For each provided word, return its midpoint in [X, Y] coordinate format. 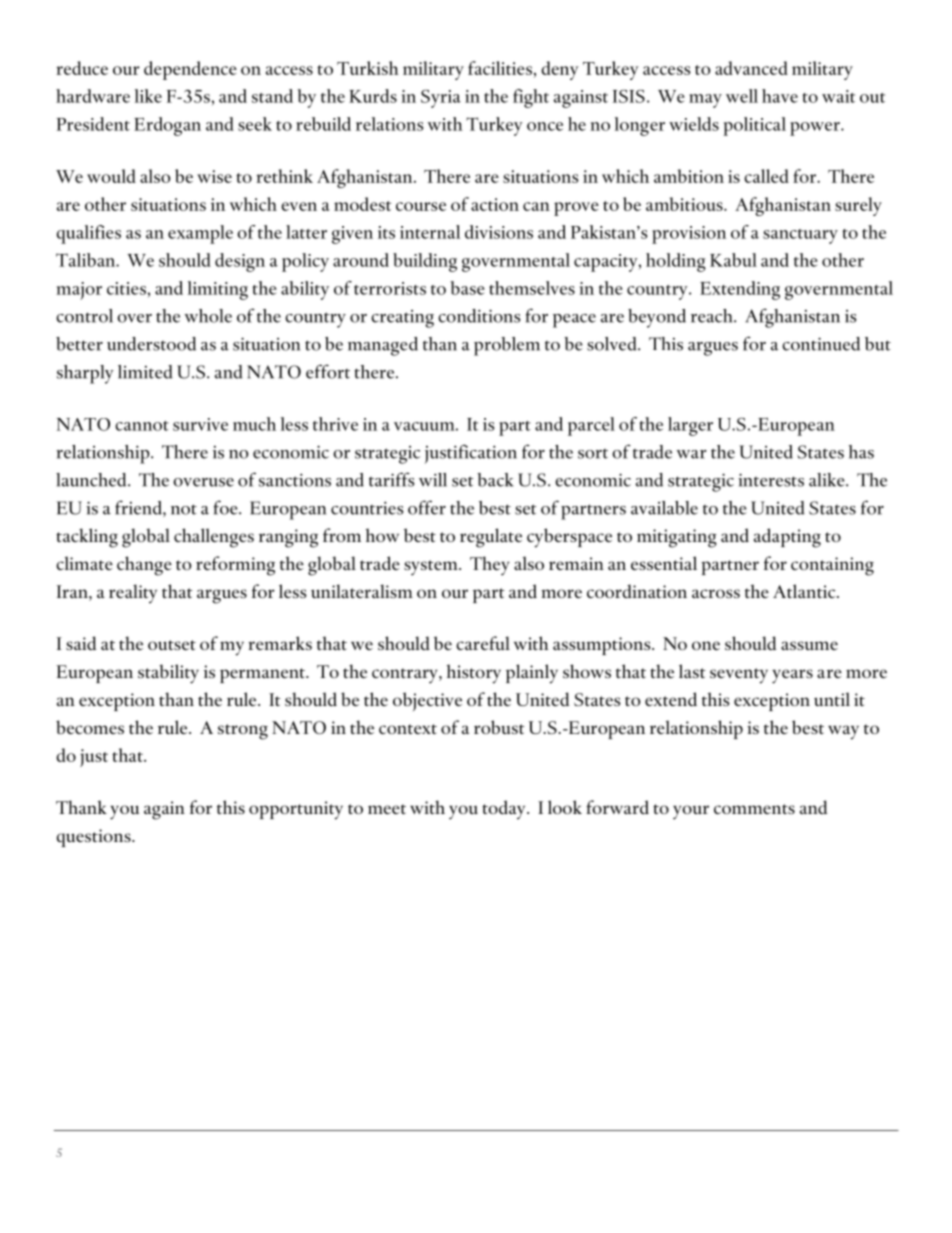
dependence [190, 70]
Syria [441, 99]
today [505, 810]
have [780, 96]
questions [95, 838]
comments [754, 809]
